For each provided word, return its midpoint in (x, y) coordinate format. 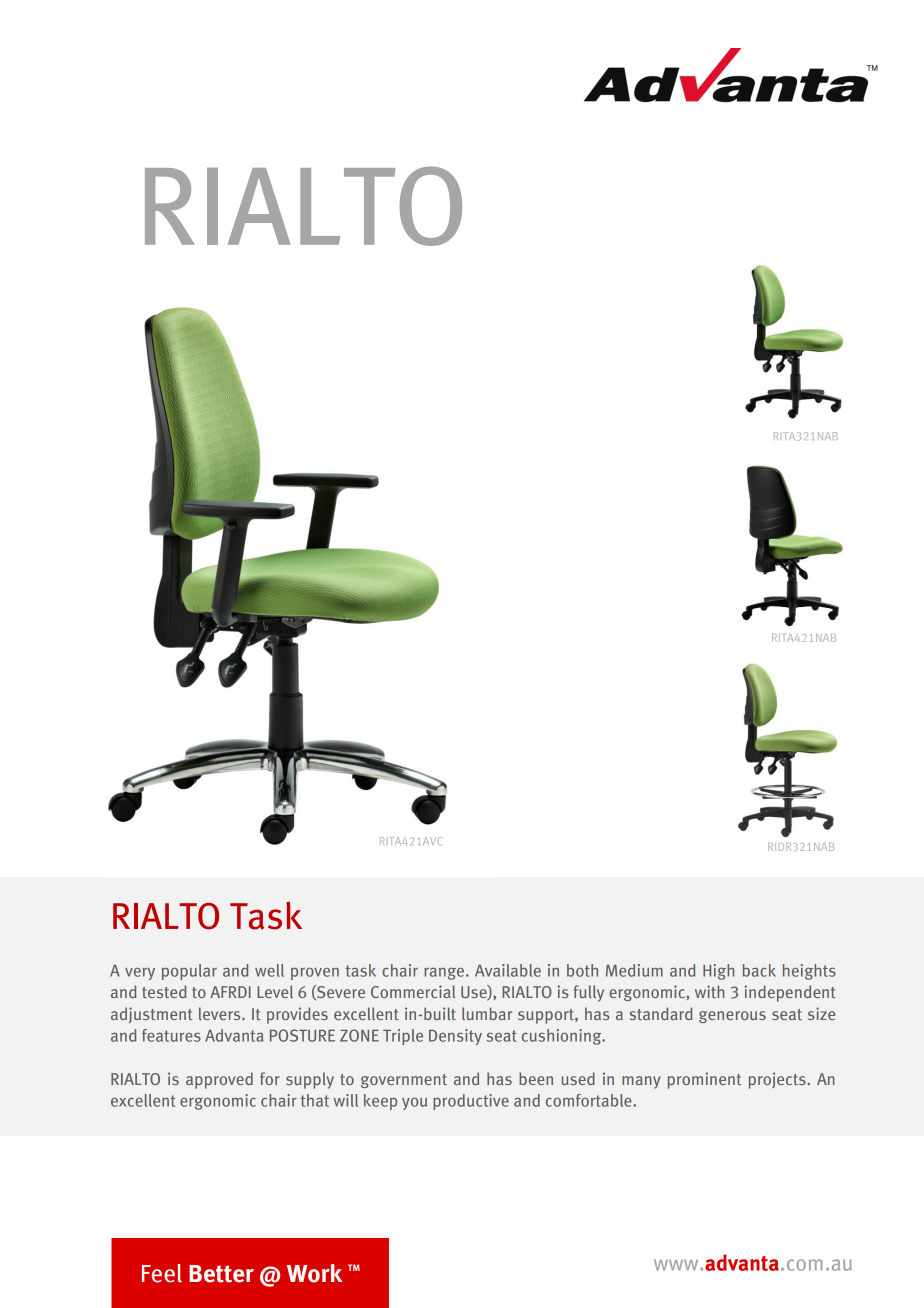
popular (189, 972)
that (315, 1100)
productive (471, 1102)
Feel (162, 1273)
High (718, 972)
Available (508, 970)
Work (315, 1273)
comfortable (590, 1100)
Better (221, 1274)
